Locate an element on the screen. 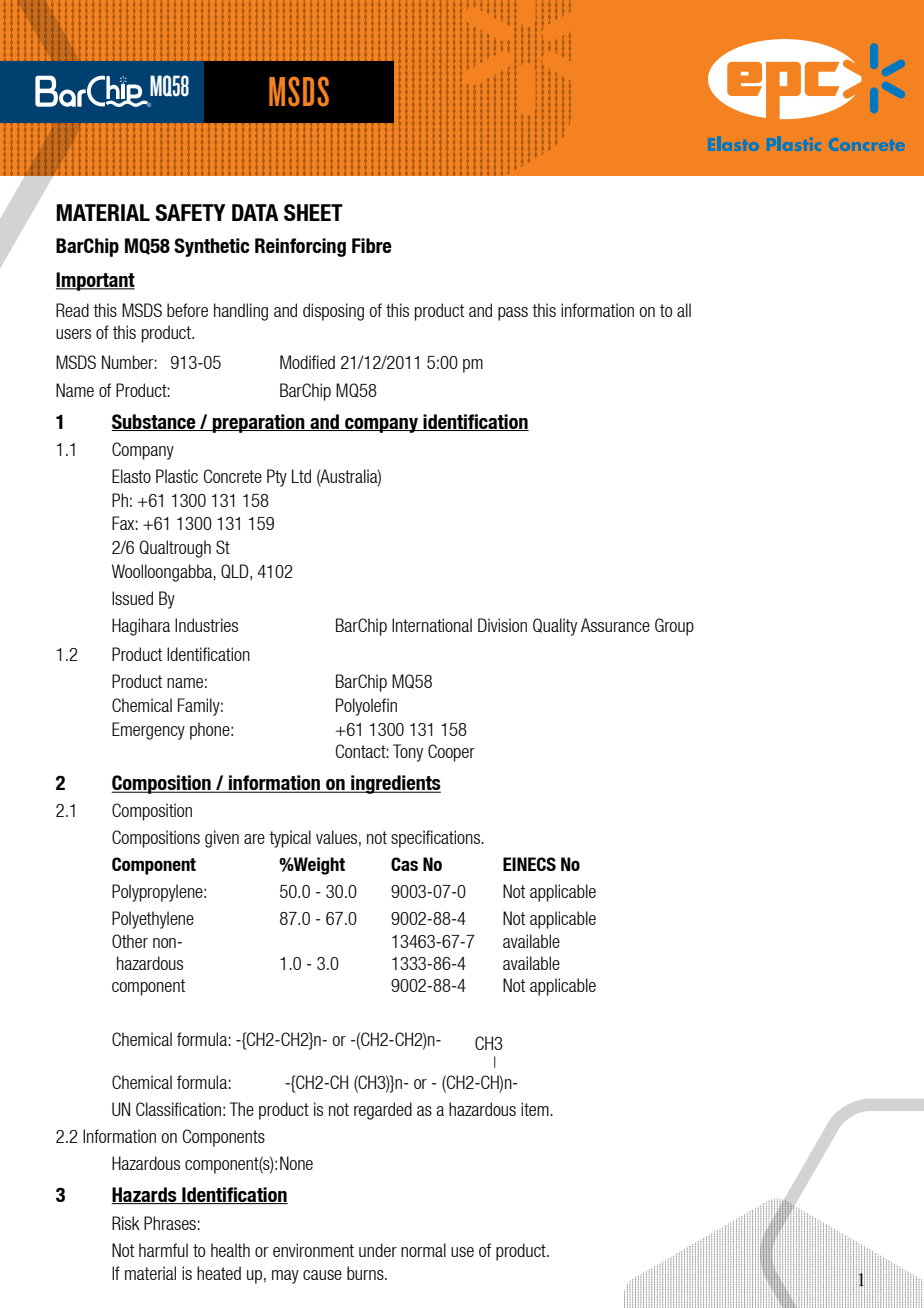  Fibre is located at coordinates (372, 245).
